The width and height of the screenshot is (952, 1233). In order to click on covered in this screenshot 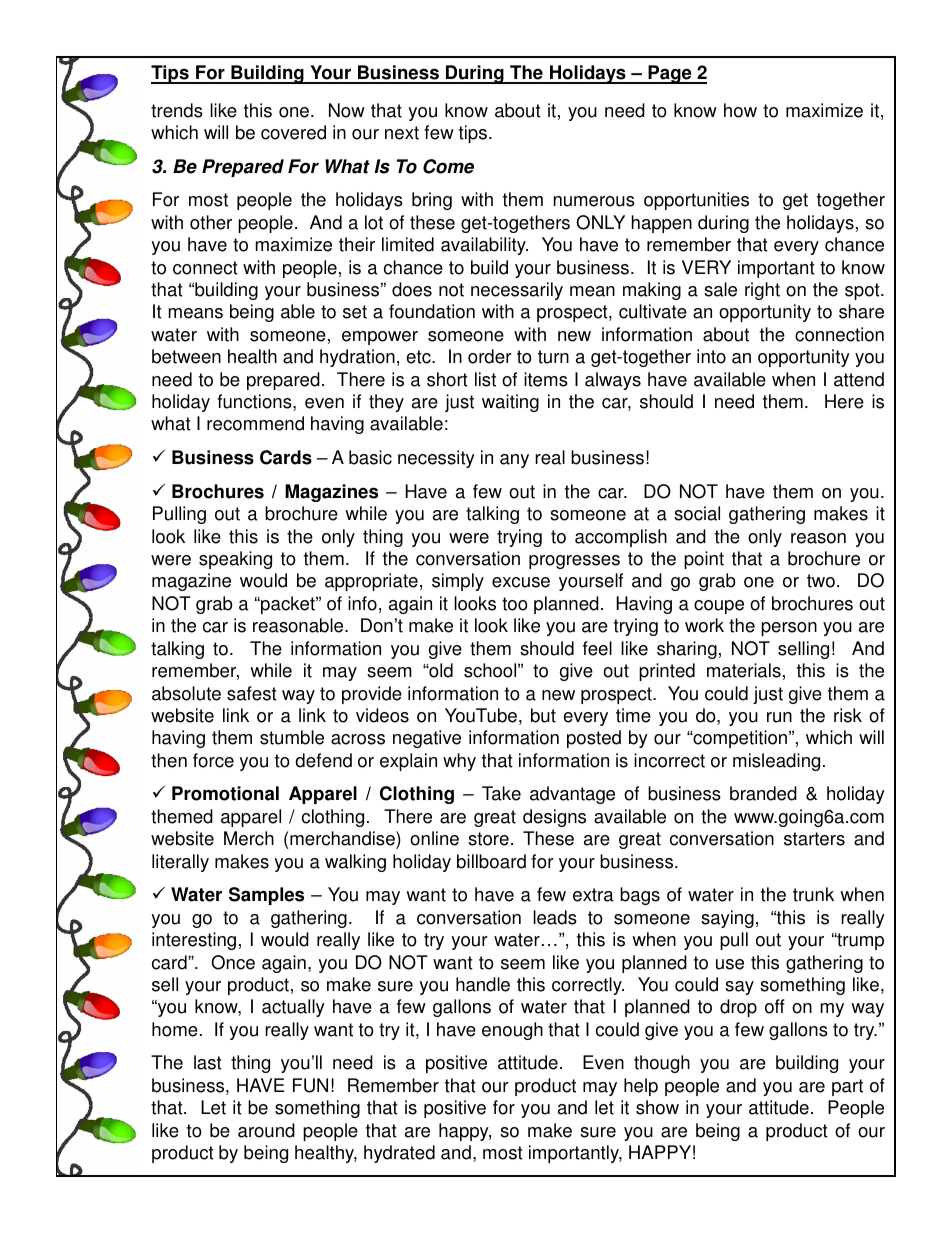, I will do `click(293, 132)`.
